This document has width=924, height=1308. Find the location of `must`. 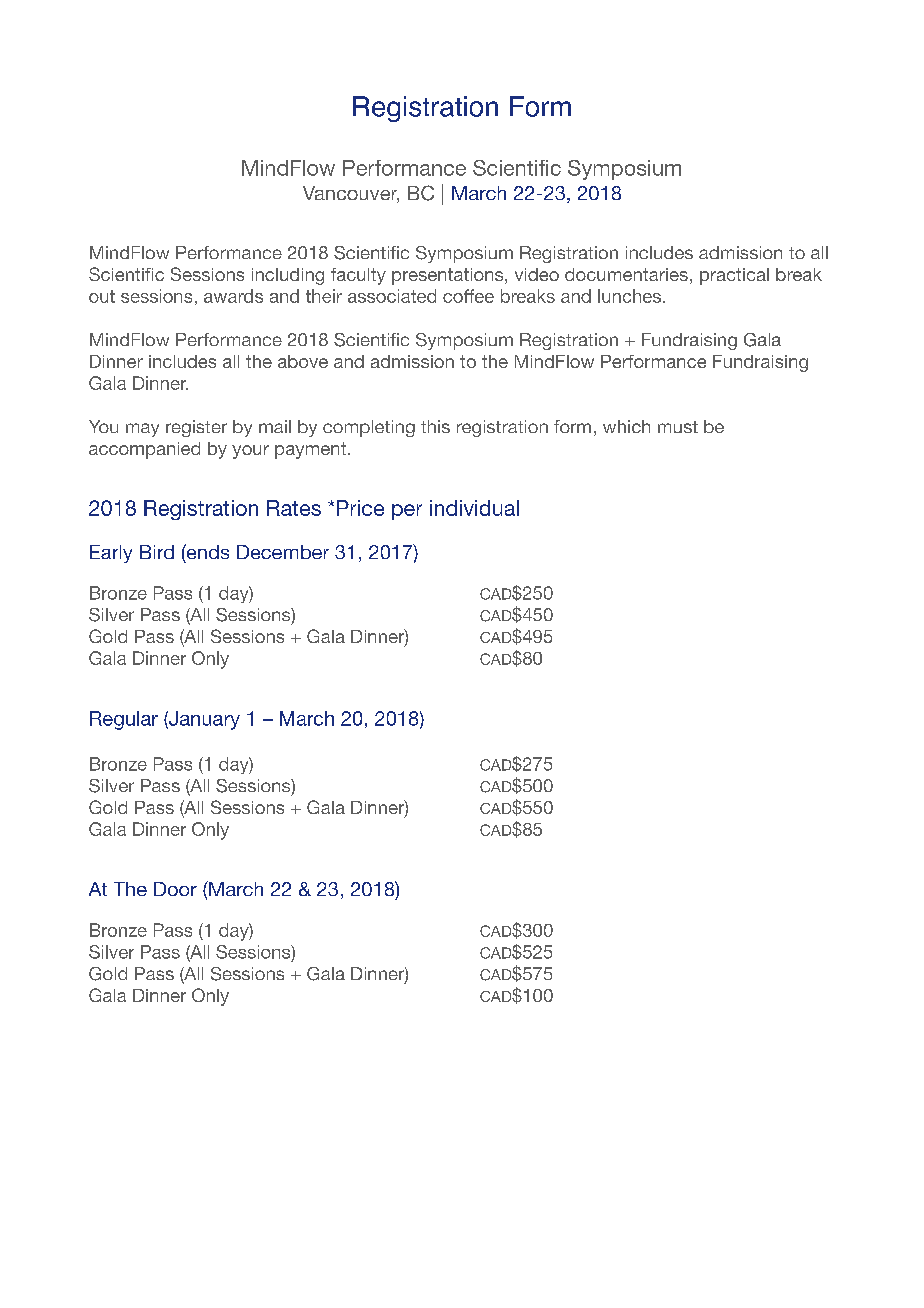

must is located at coordinates (678, 427).
